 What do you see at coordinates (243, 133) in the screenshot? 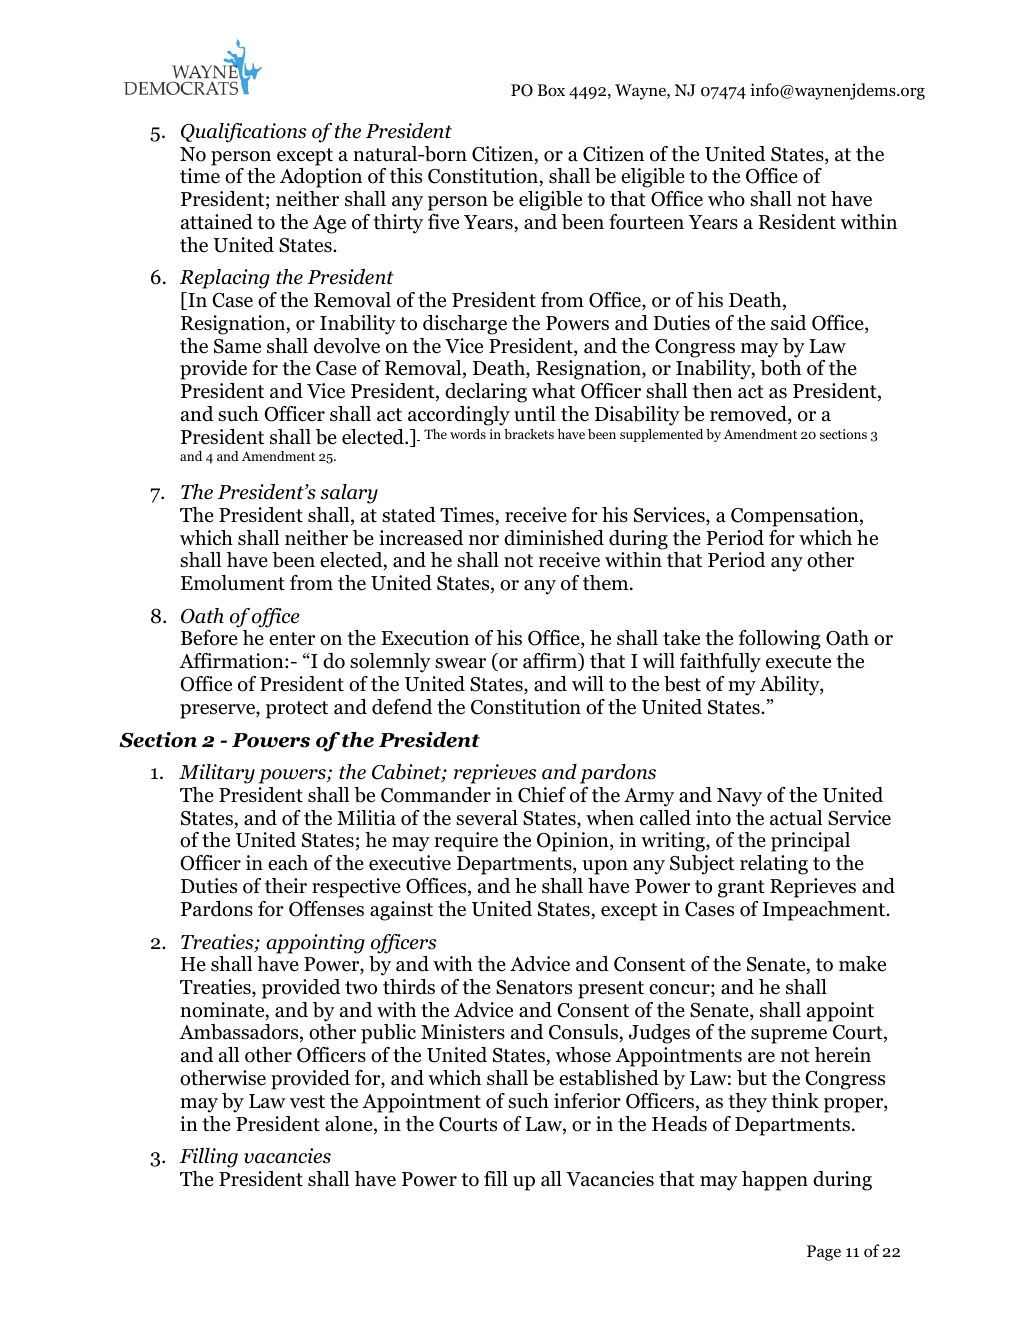
I see `Qualifications` at bounding box center [243, 133].
